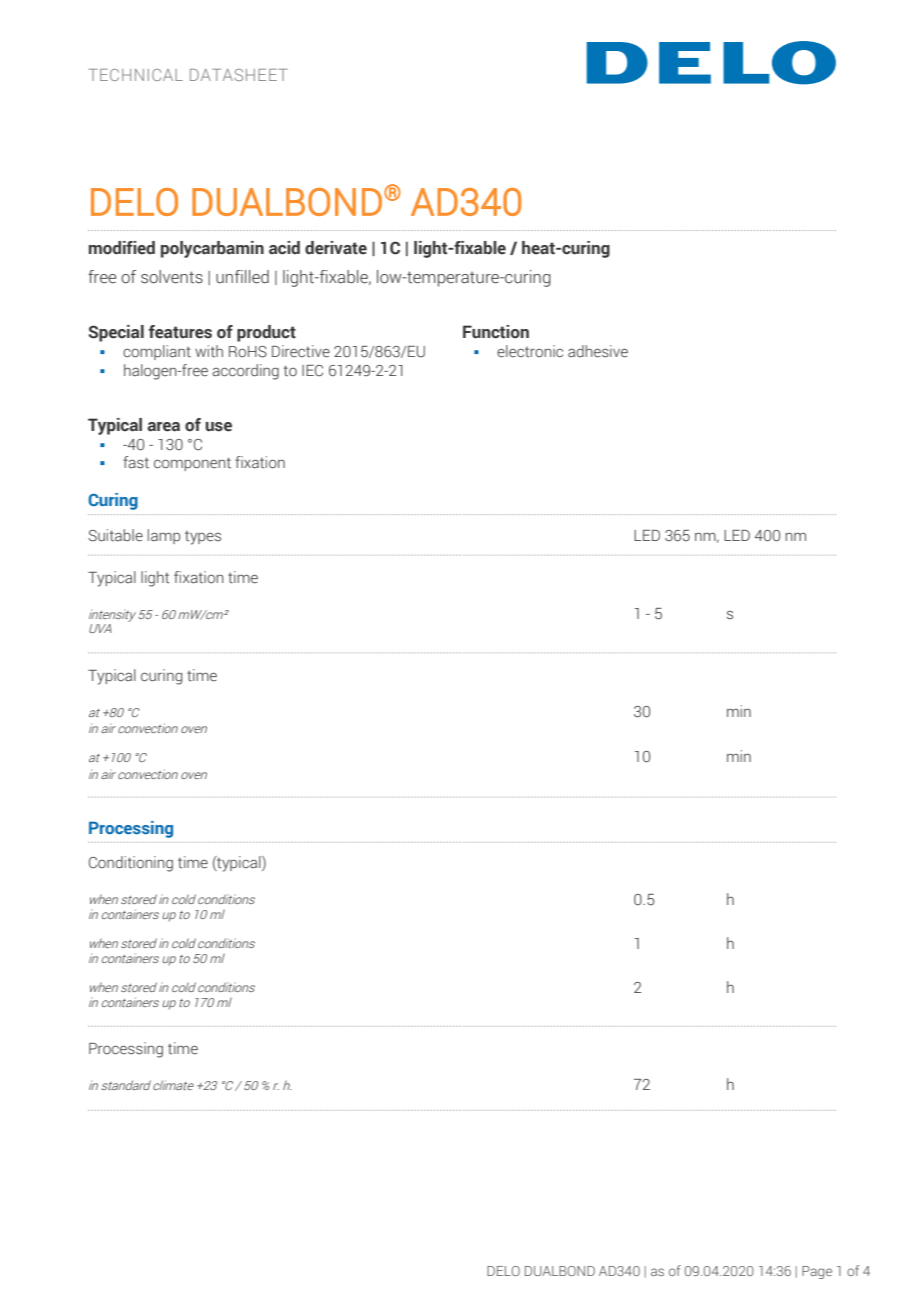  I want to click on component, so click(192, 464).
